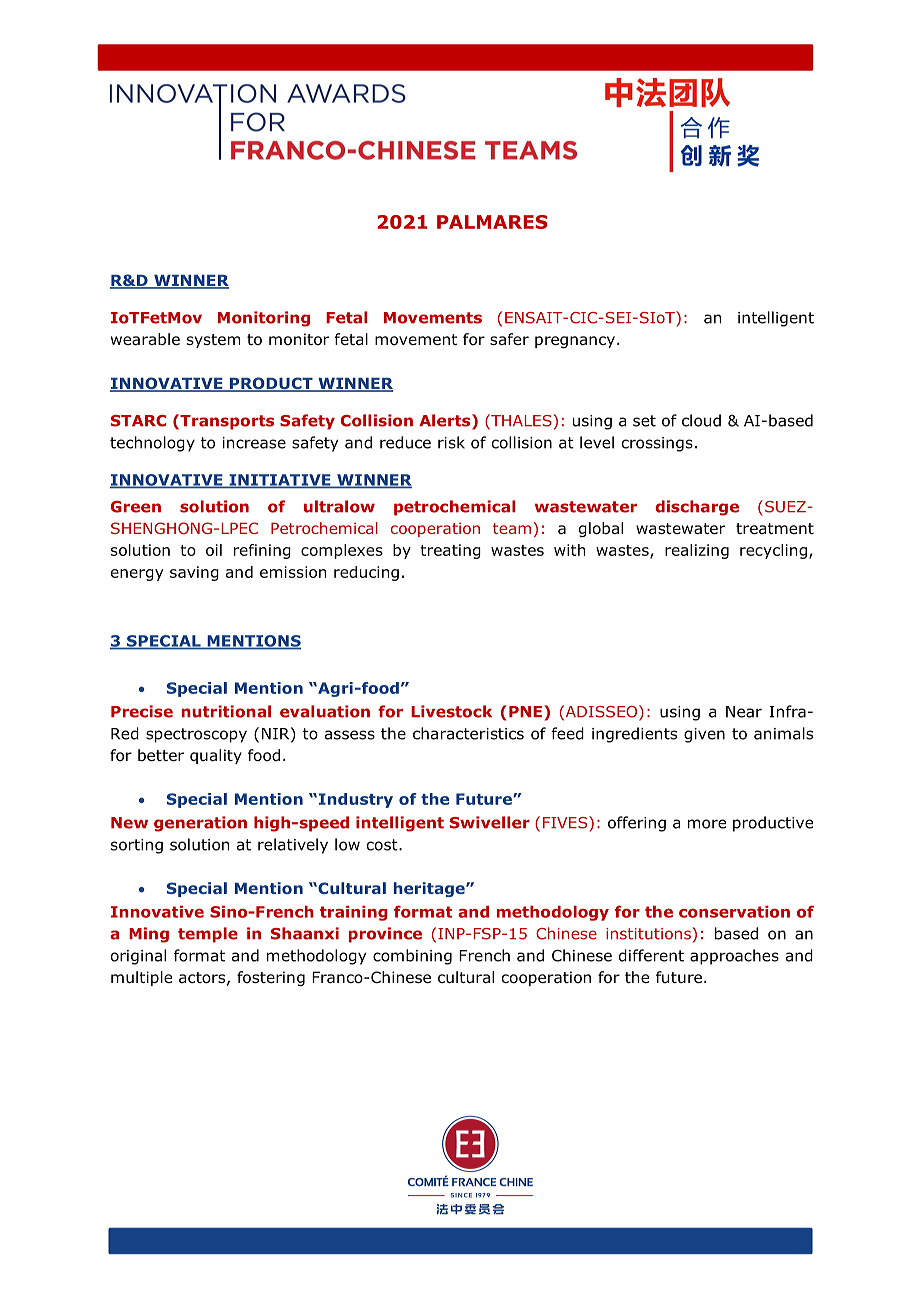  I want to click on team, so click(512, 528).
